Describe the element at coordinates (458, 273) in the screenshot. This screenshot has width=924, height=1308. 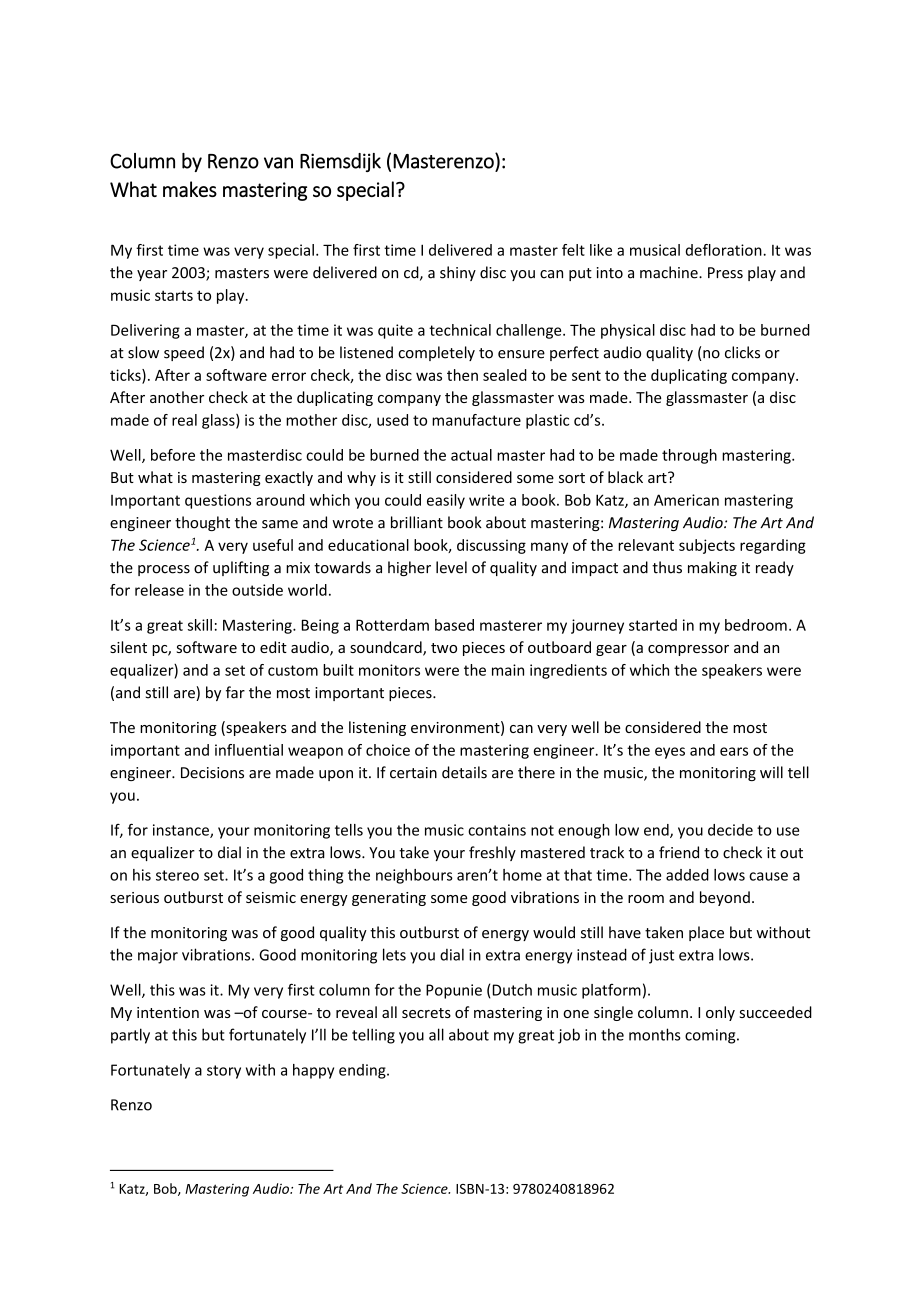
I see `shiny` at that location.
